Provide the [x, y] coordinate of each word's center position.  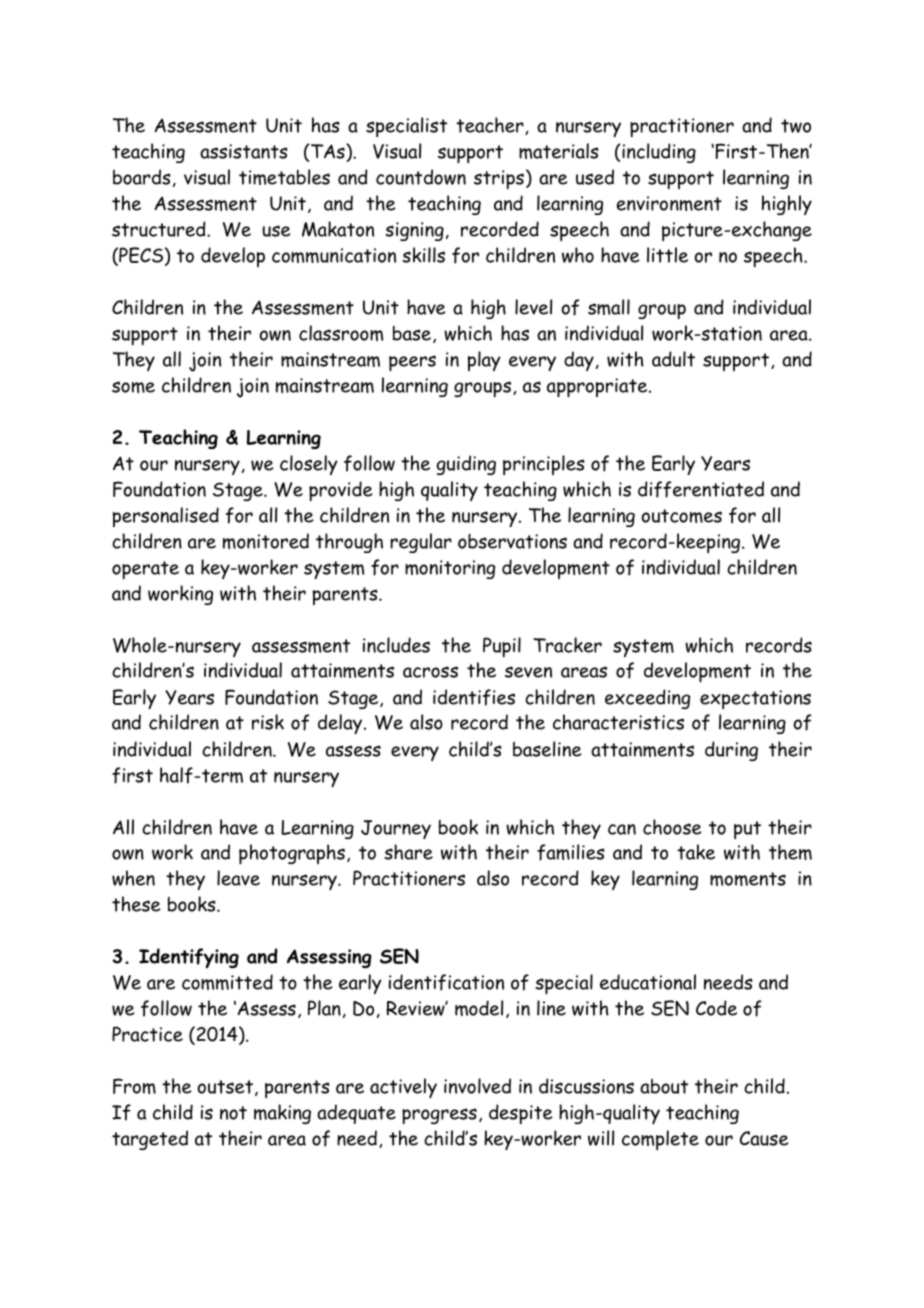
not [233, 1113]
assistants [244, 151]
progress [439, 1116]
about [664, 1086]
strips [499, 179]
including [659, 153]
